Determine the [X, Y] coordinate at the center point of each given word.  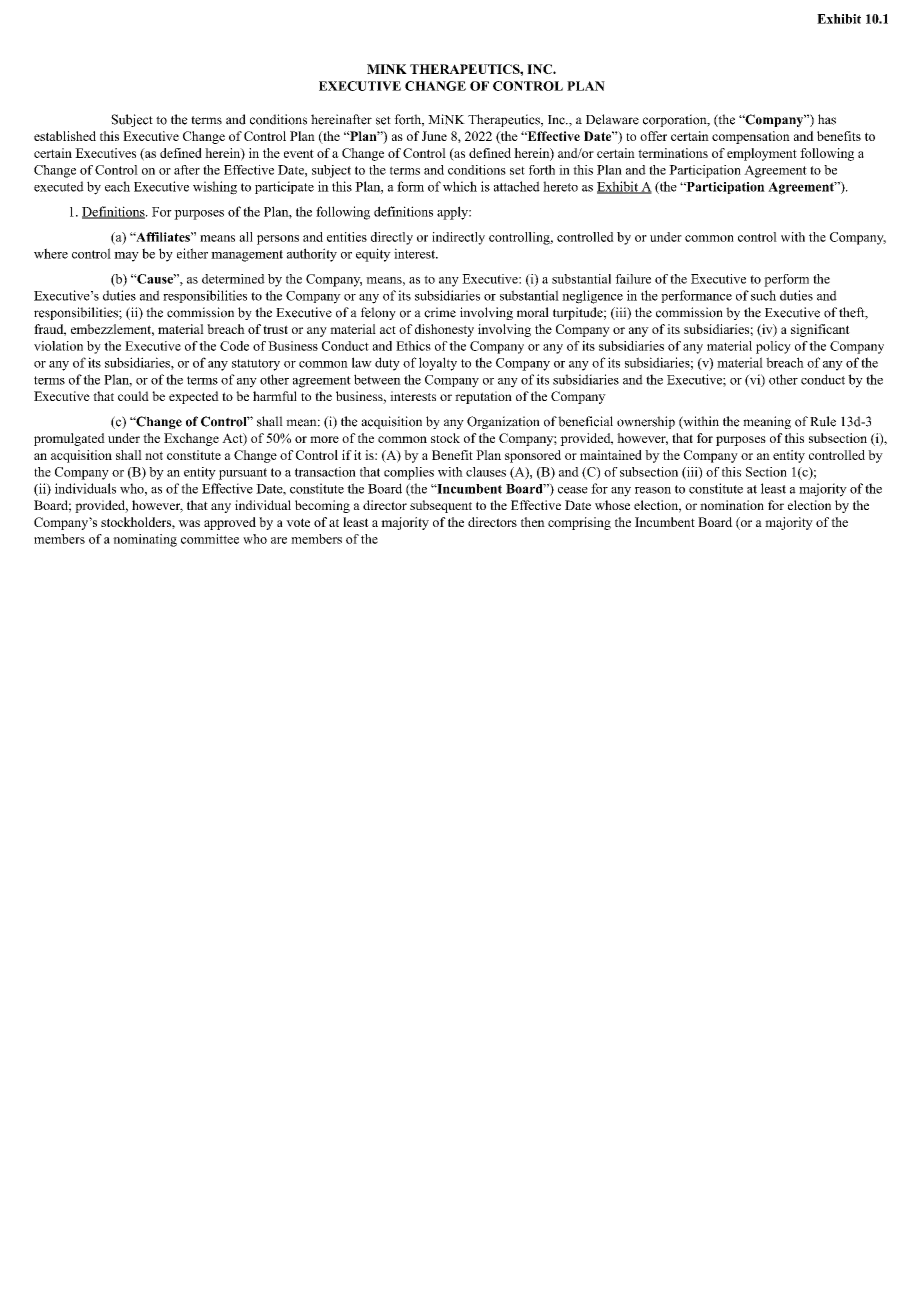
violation [58, 346]
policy [773, 347]
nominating [145, 540]
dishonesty [444, 330]
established [65, 136]
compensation [751, 137]
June [434, 136]
